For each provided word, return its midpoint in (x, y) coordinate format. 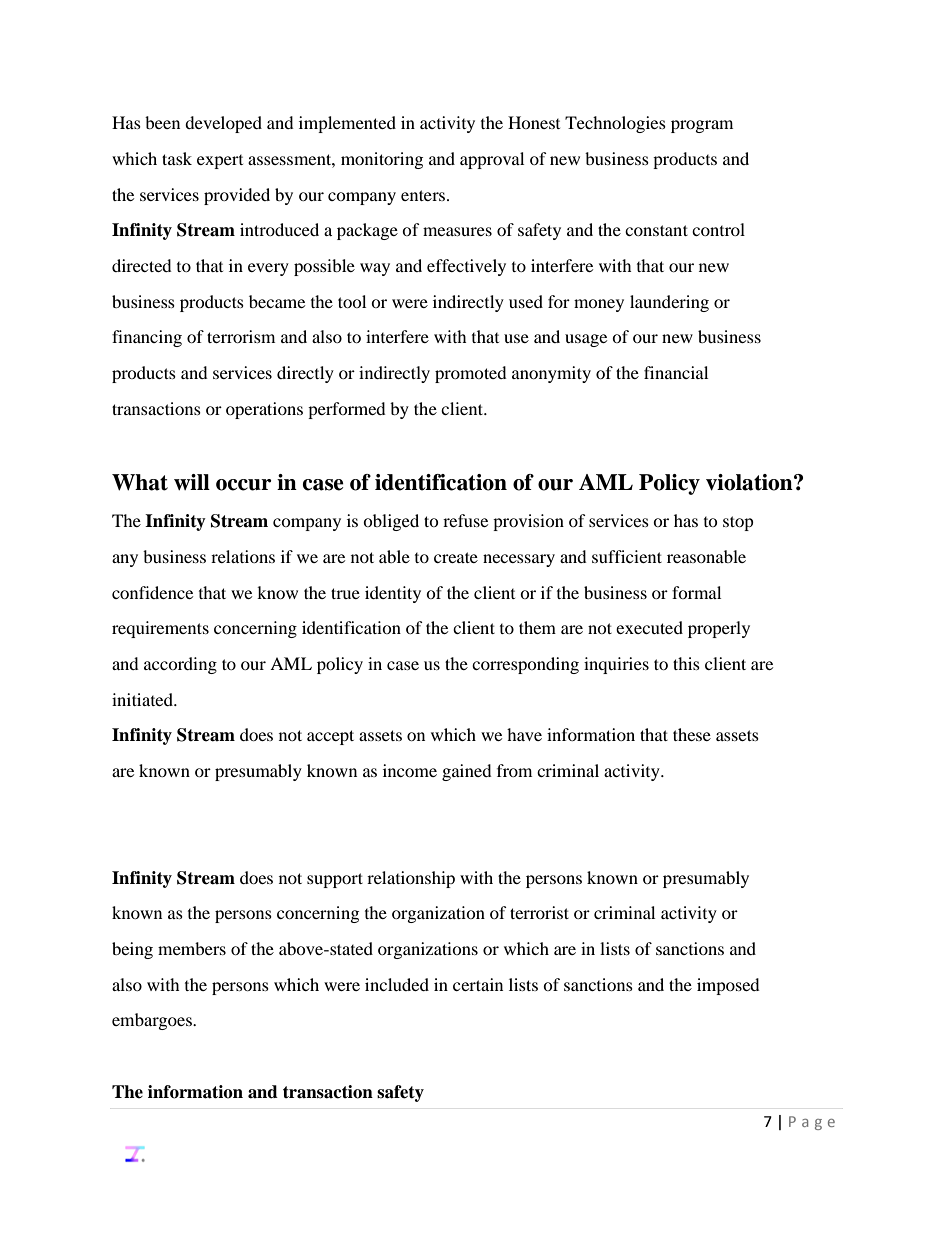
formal (696, 592)
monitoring (382, 160)
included (397, 984)
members (192, 948)
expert (220, 162)
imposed (728, 986)
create (456, 557)
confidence (152, 592)
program (702, 126)
